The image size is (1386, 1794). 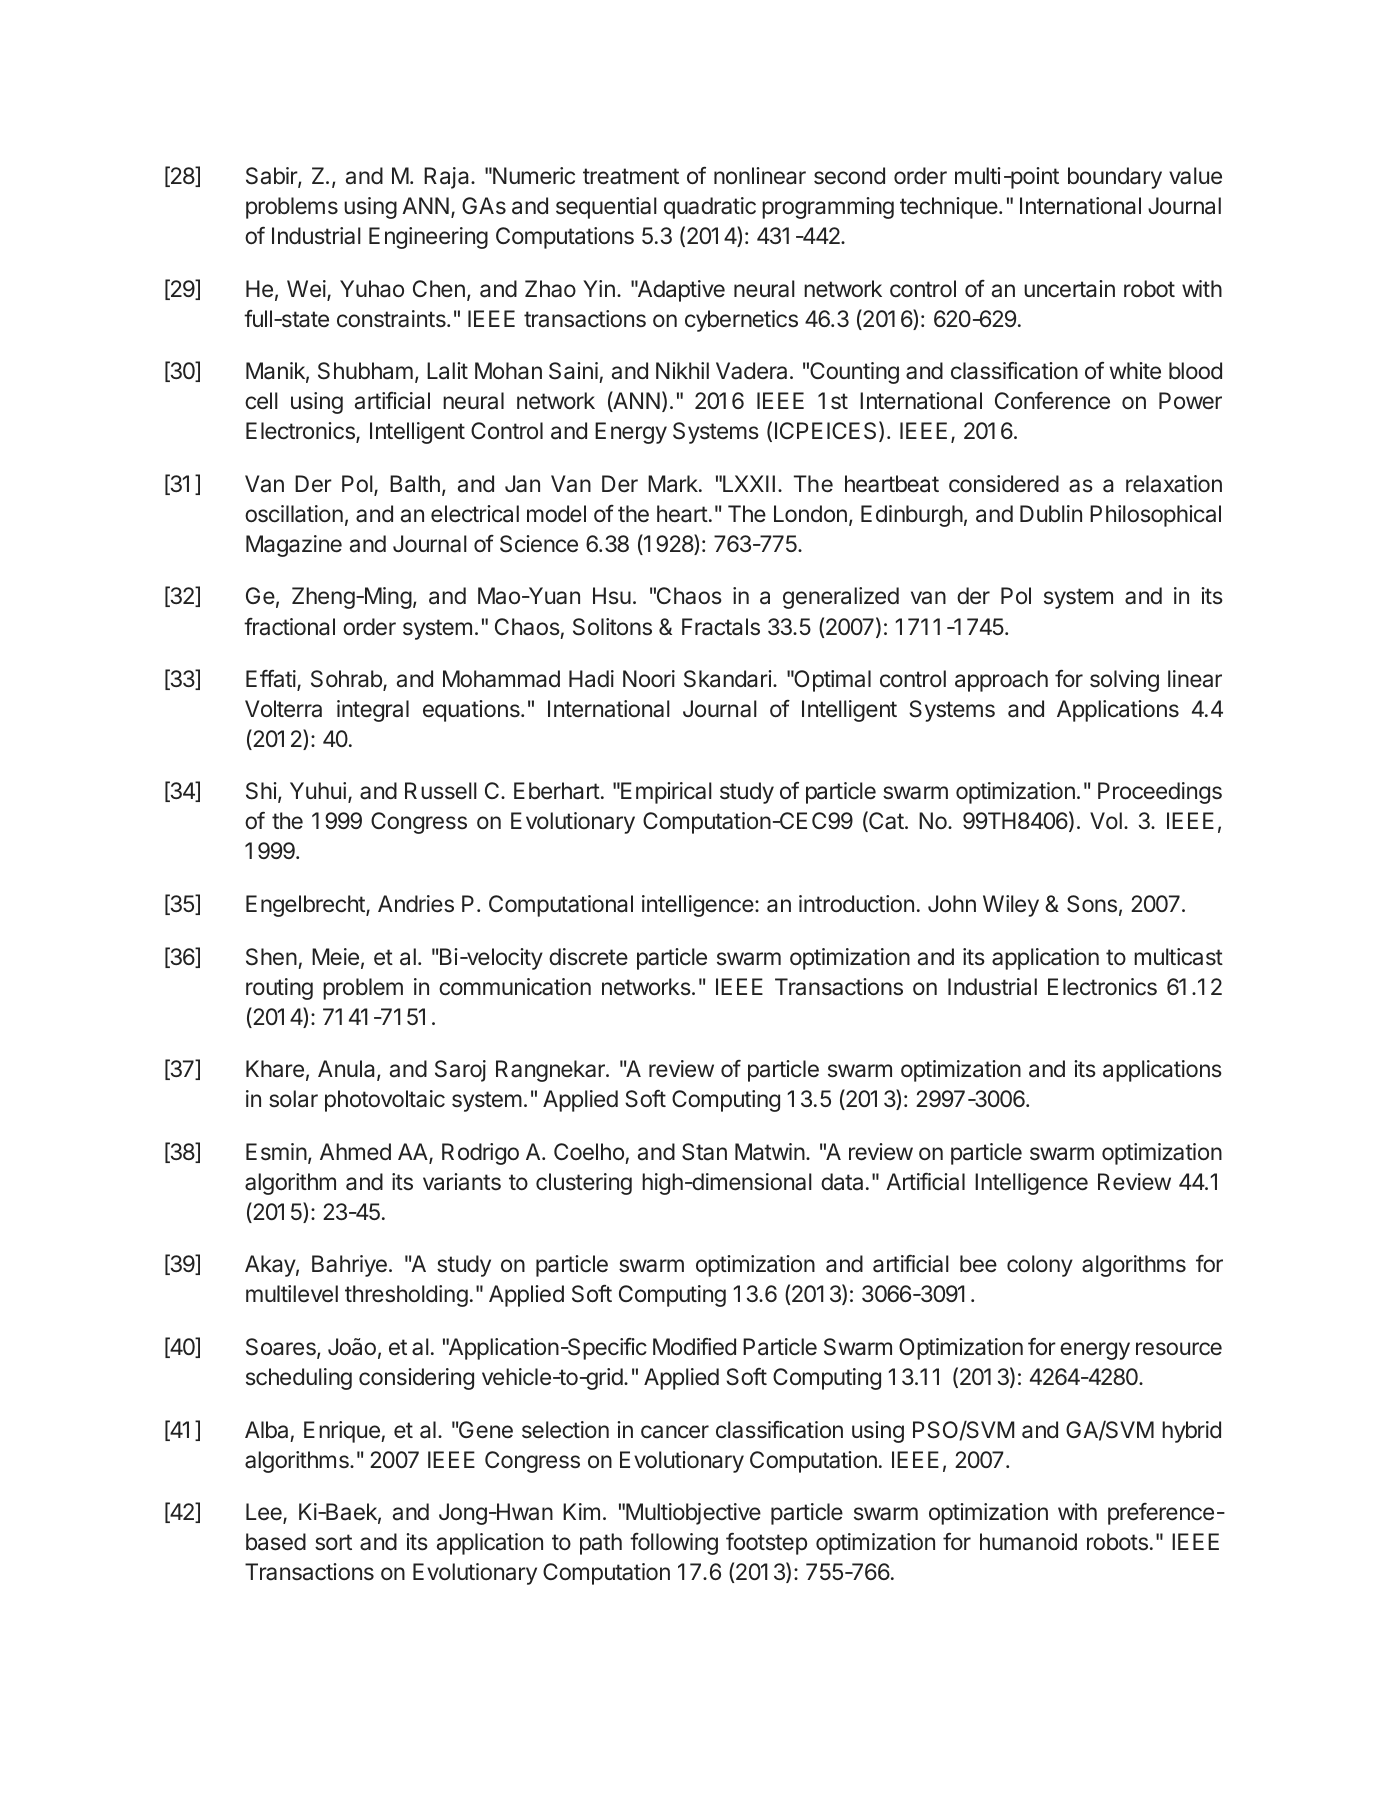 I want to click on Enrique, so click(x=343, y=1432).
